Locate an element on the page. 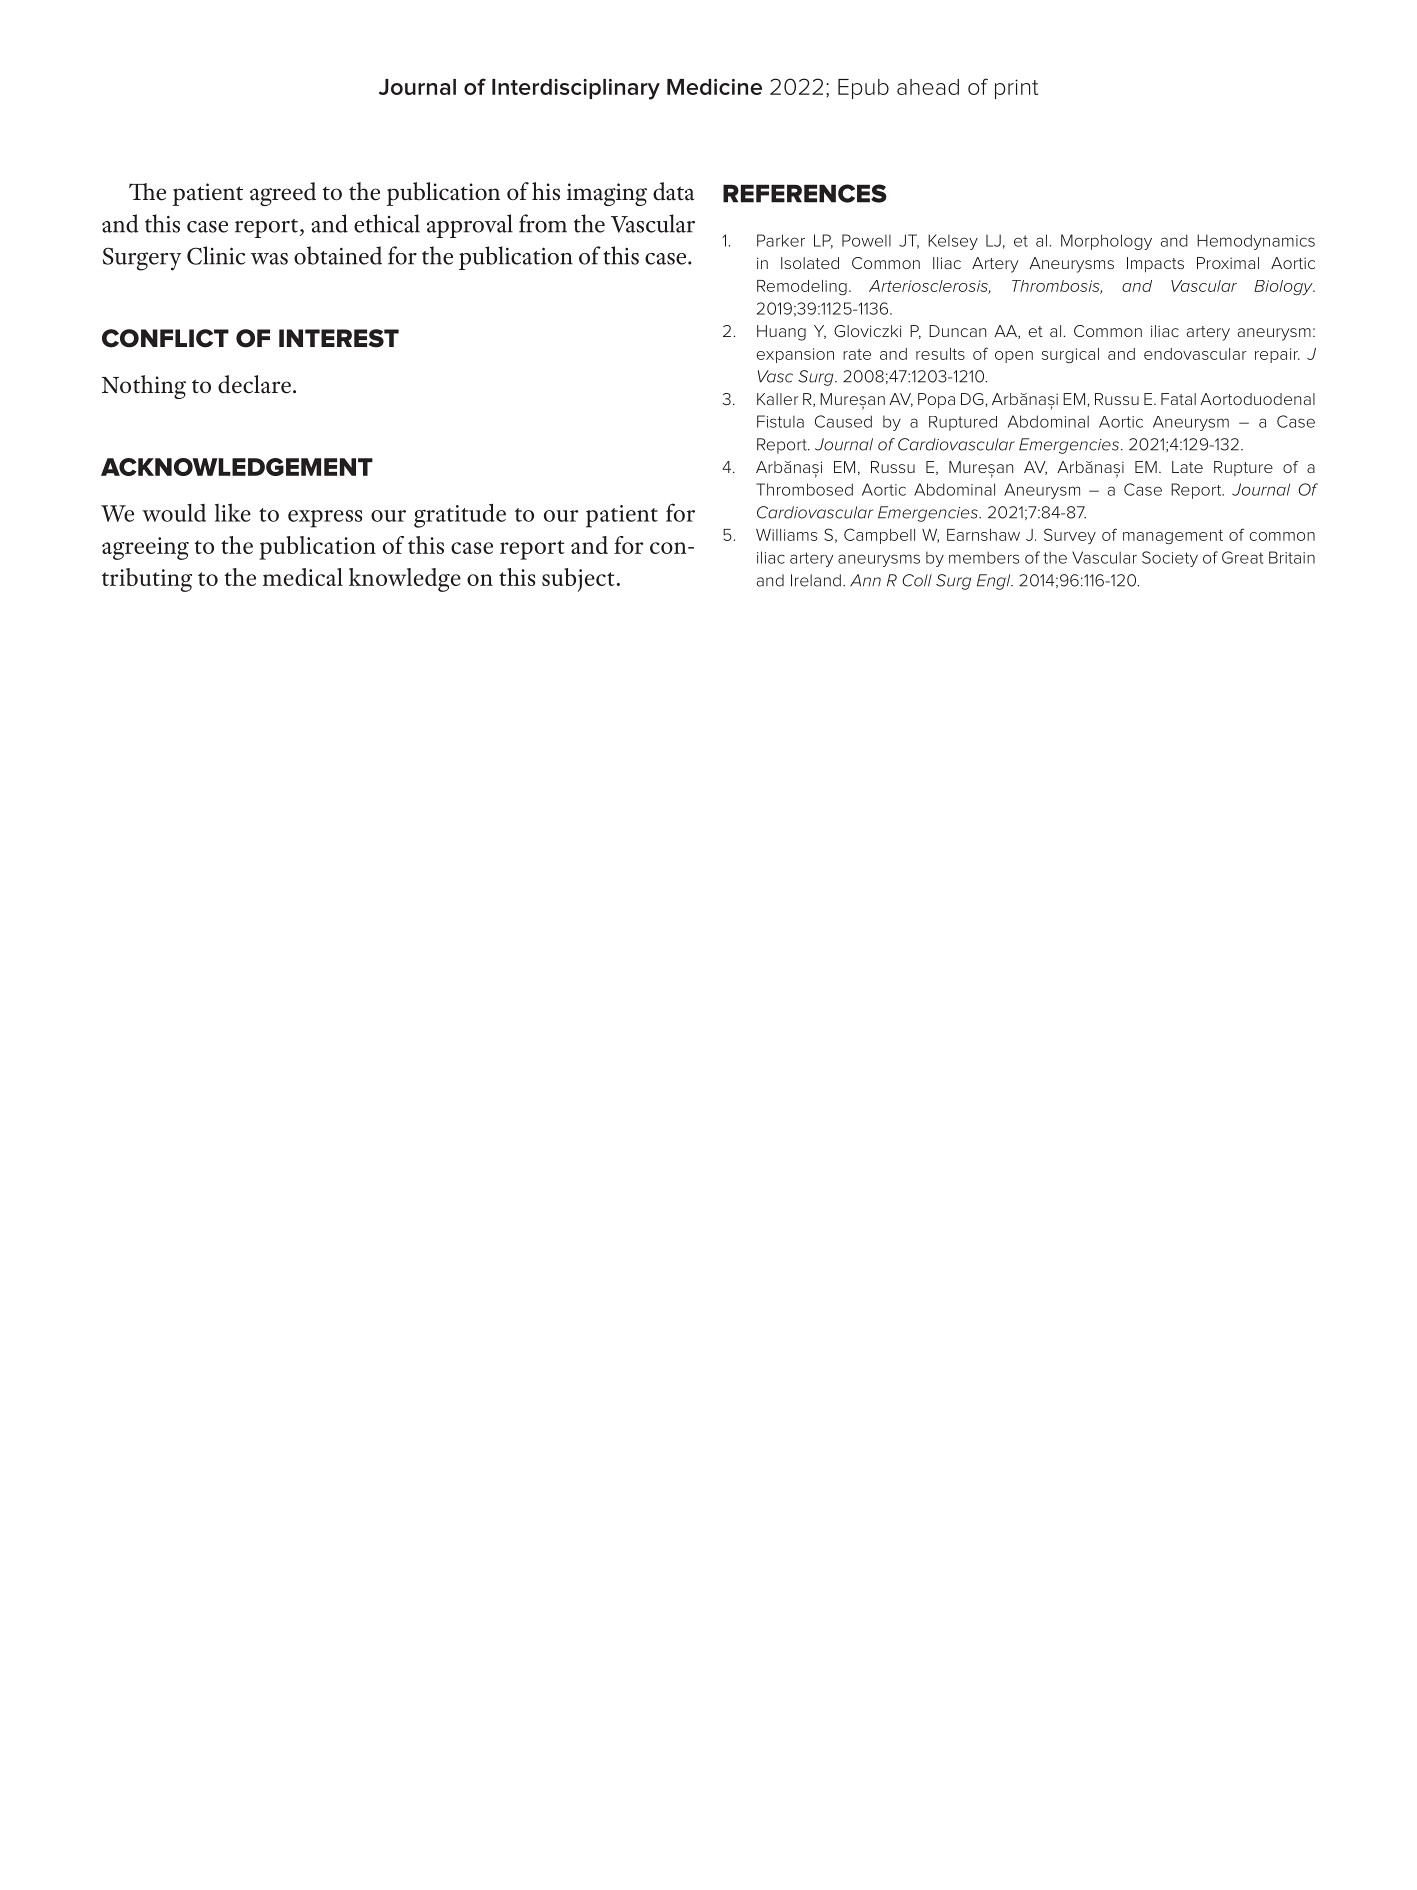  Impacts is located at coordinates (1155, 265).
